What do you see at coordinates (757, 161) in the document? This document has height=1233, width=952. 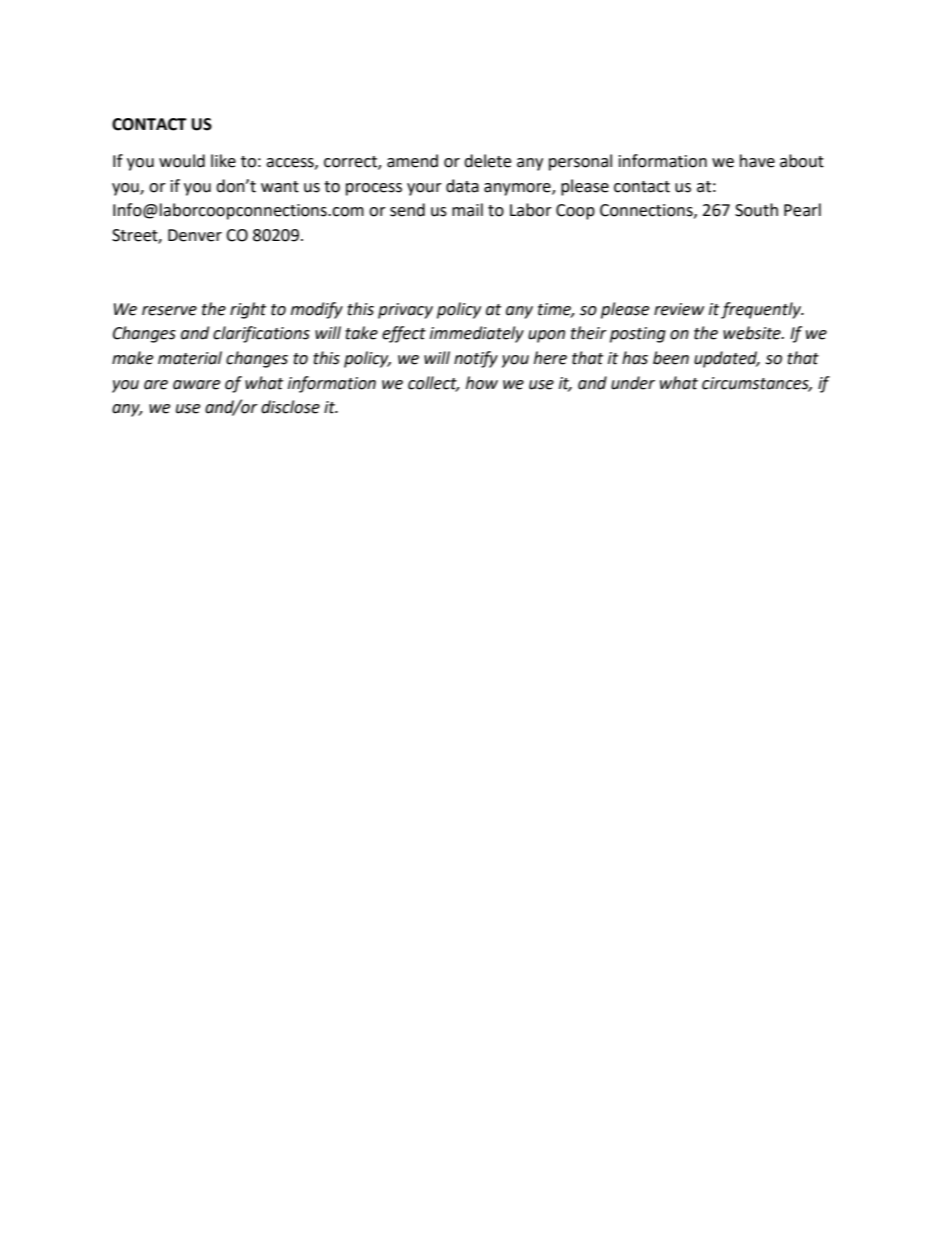 I see `have` at bounding box center [757, 161].
